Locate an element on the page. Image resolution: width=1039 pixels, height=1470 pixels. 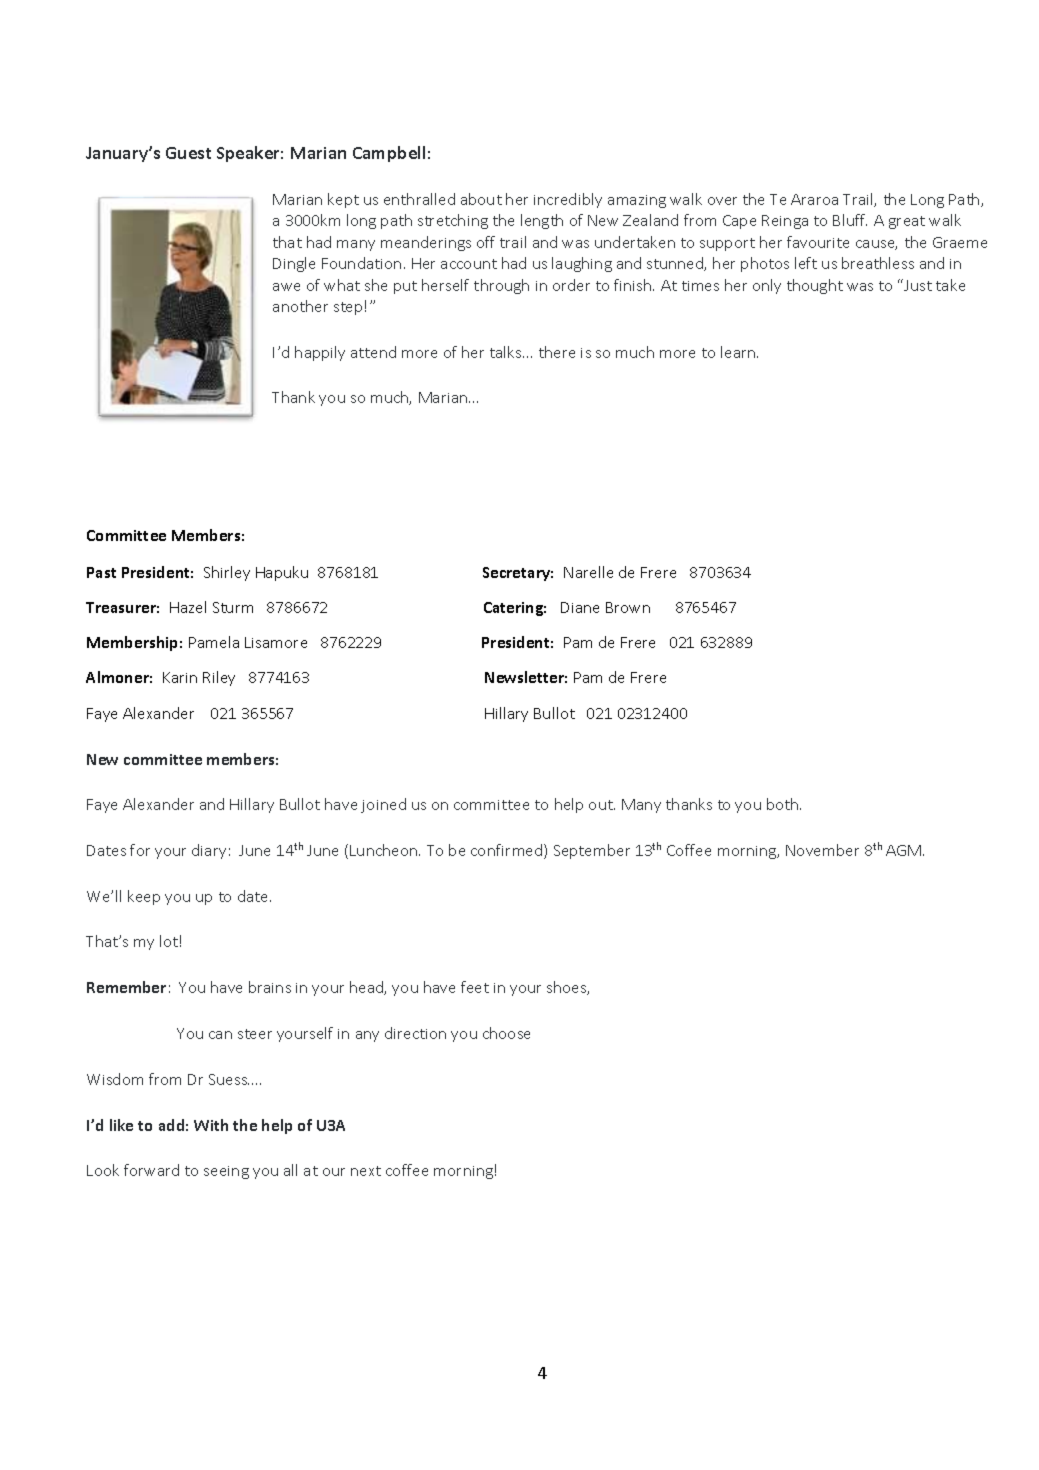
brains is located at coordinates (270, 987).
